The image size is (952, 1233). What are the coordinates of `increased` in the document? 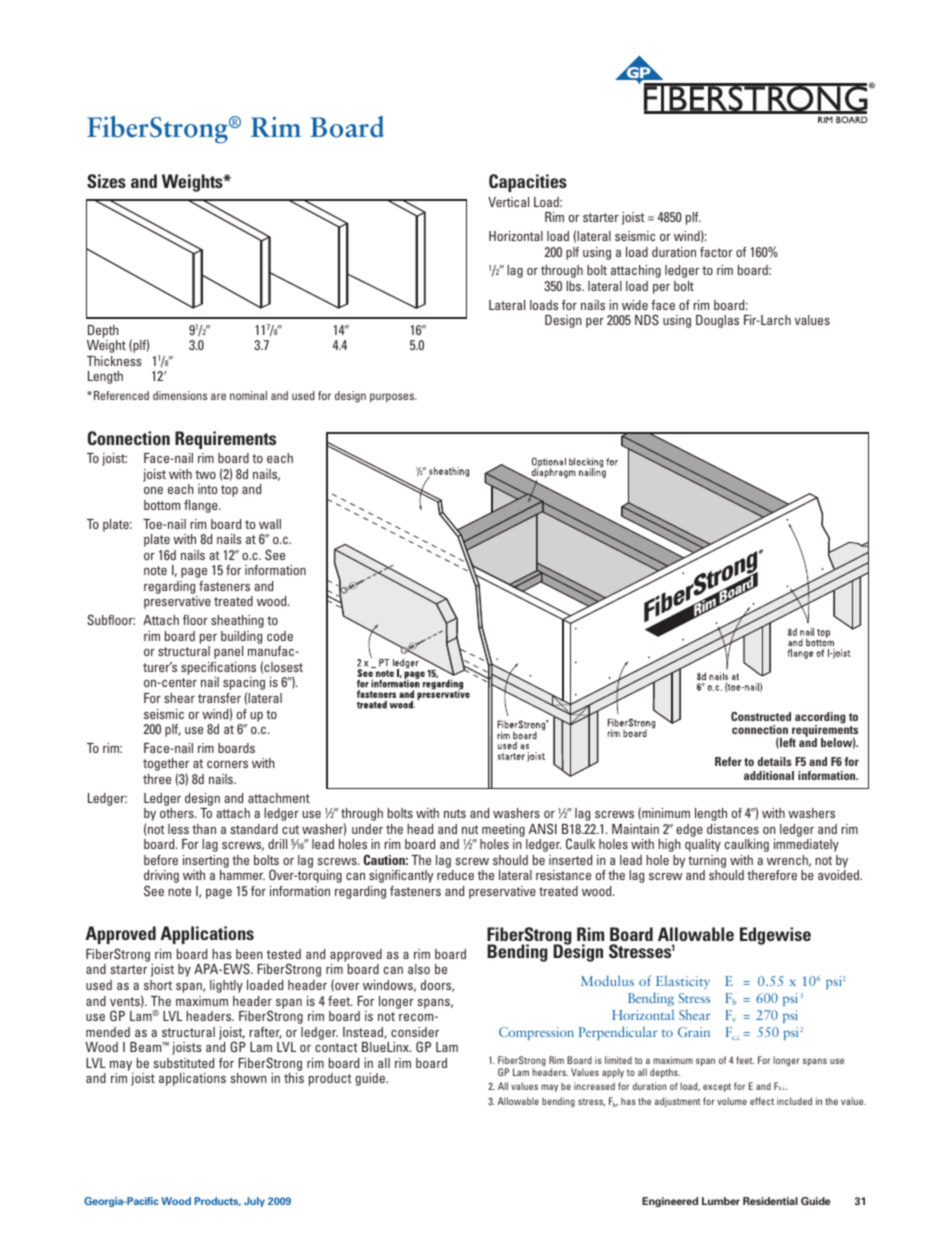 It's located at (594, 1086).
